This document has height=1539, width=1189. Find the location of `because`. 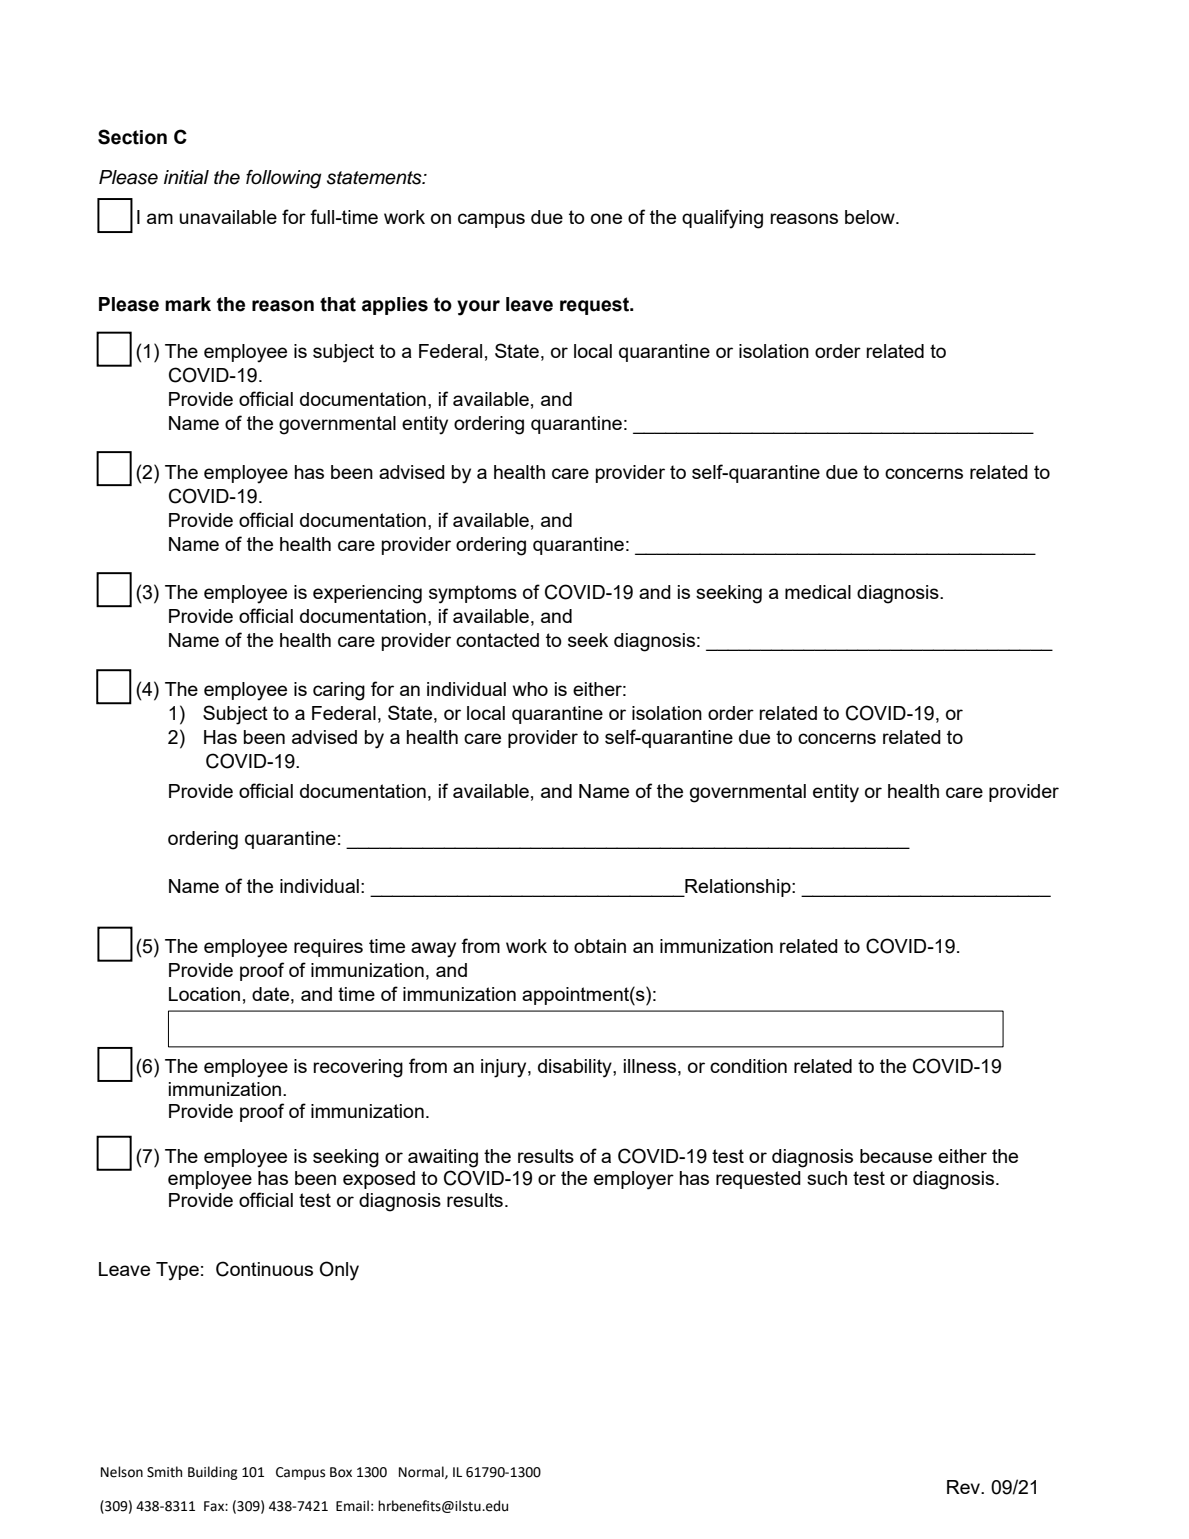

because is located at coordinates (896, 1156).
